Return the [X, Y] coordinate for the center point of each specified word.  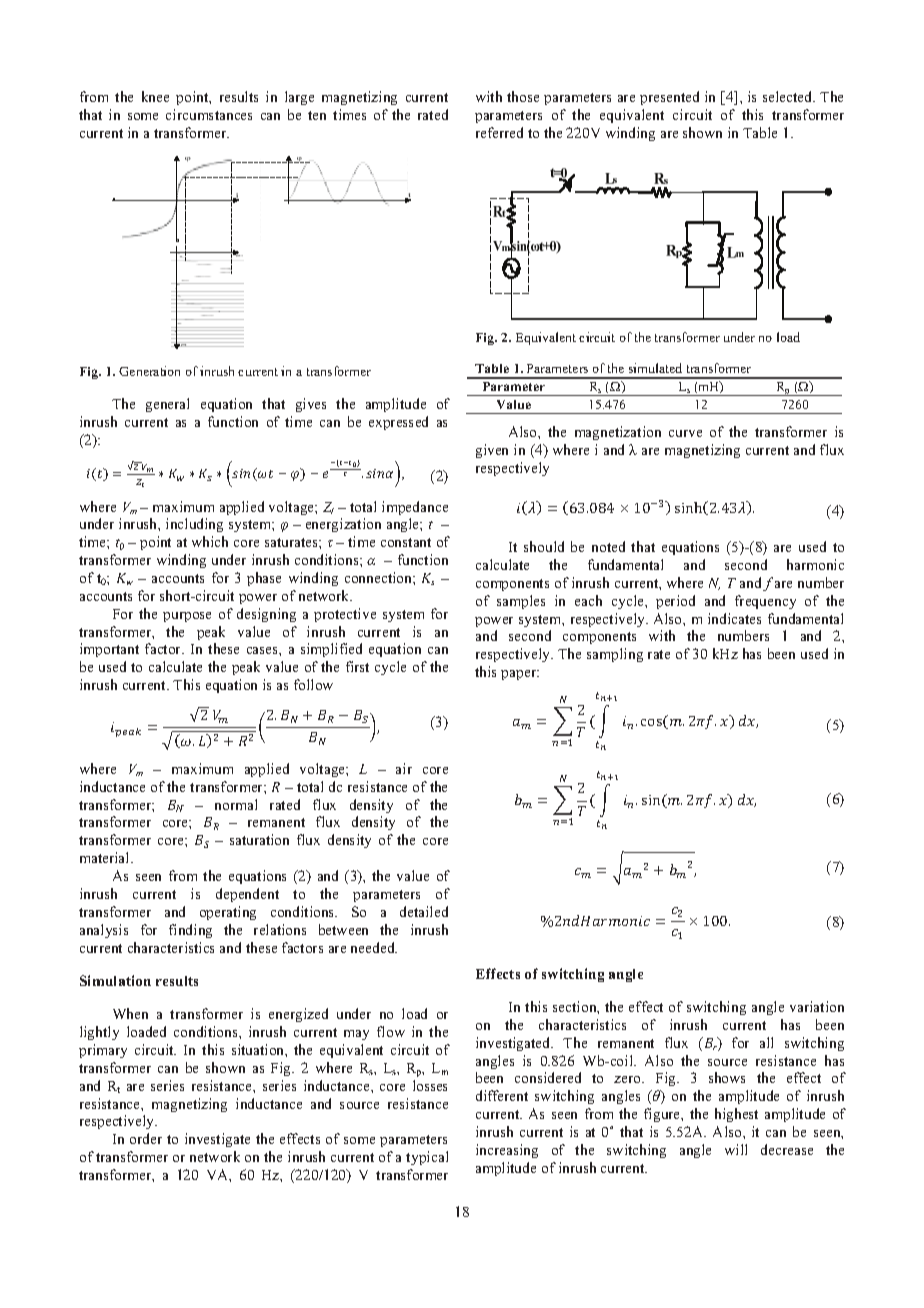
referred [499, 132]
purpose [187, 617]
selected [789, 96]
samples [521, 602]
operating [228, 913]
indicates [734, 618]
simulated [655, 368]
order [146, 1138]
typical [427, 1158]
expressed [398, 423]
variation [817, 1006]
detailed [424, 911]
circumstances [209, 114]
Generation [149, 371]
